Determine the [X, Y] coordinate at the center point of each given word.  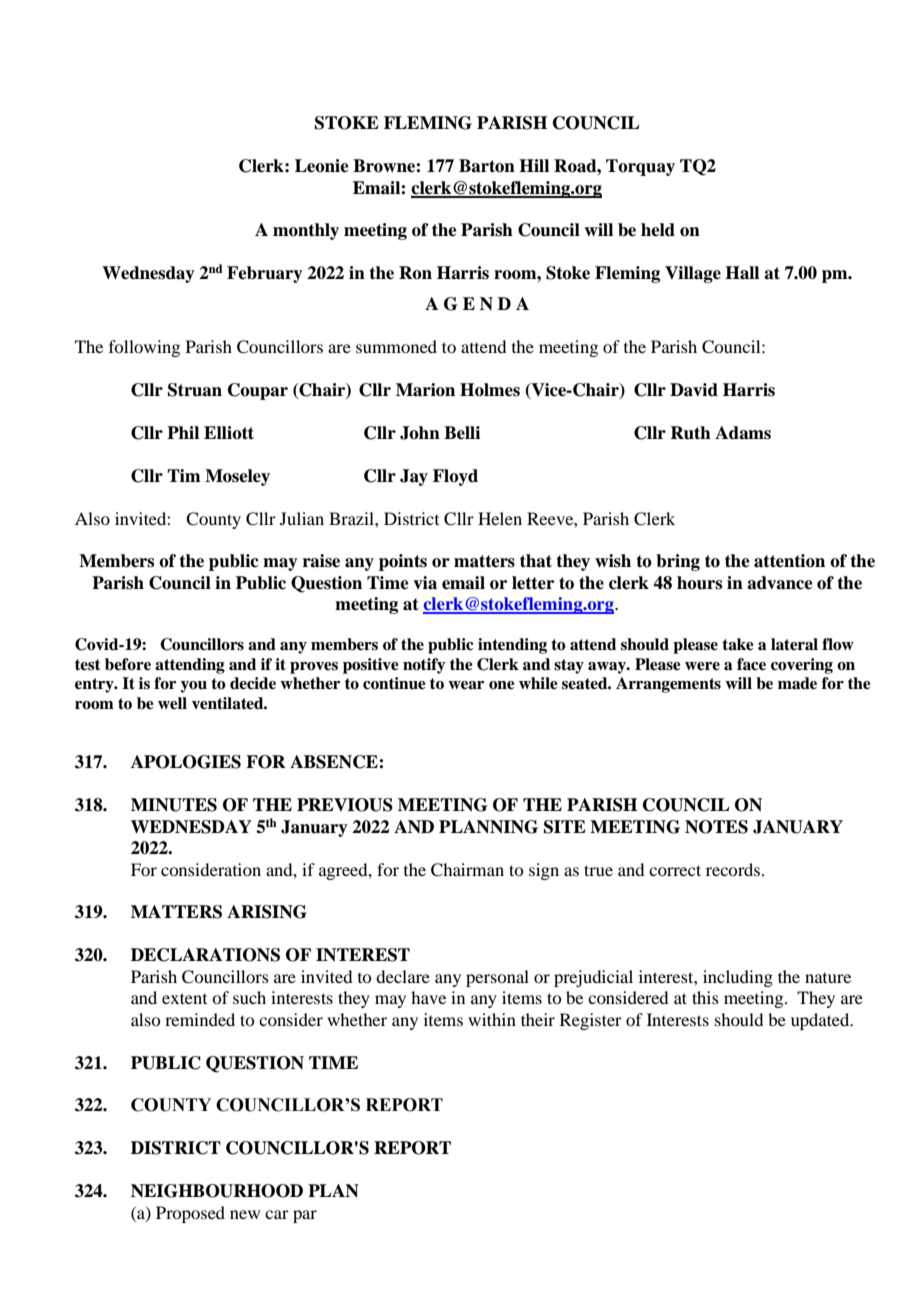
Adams [743, 433]
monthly [306, 231]
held [658, 230]
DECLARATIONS [205, 955]
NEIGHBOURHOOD [217, 1191]
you [194, 687]
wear [466, 685]
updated [821, 1021]
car [277, 1214]
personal [497, 978]
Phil [183, 432]
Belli [462, 433]
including [738, 978]
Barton [487, 166]
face [751, 664]
